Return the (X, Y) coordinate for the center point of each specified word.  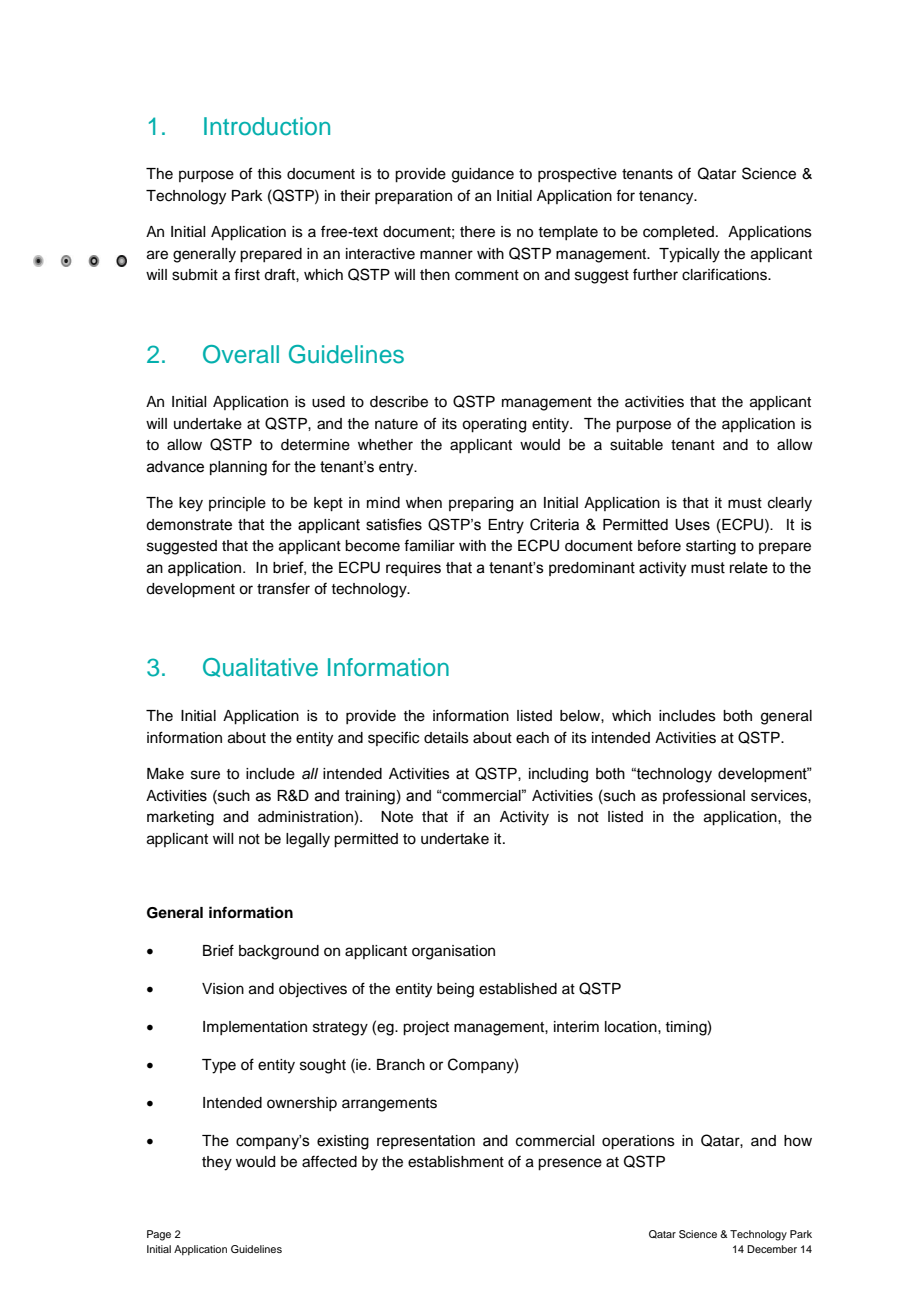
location (632, 1027)
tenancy (667, 198)
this (269, 174)
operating (494, 425)
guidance (483, 175)
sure (205, 775)
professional (704, 796)
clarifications (725, 274)
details (446, 738)
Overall (241, 354)
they (217, 1163)
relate (749, 568)
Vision (223, 989)
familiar (429, 545)
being (455, 990)
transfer (283, 588)
